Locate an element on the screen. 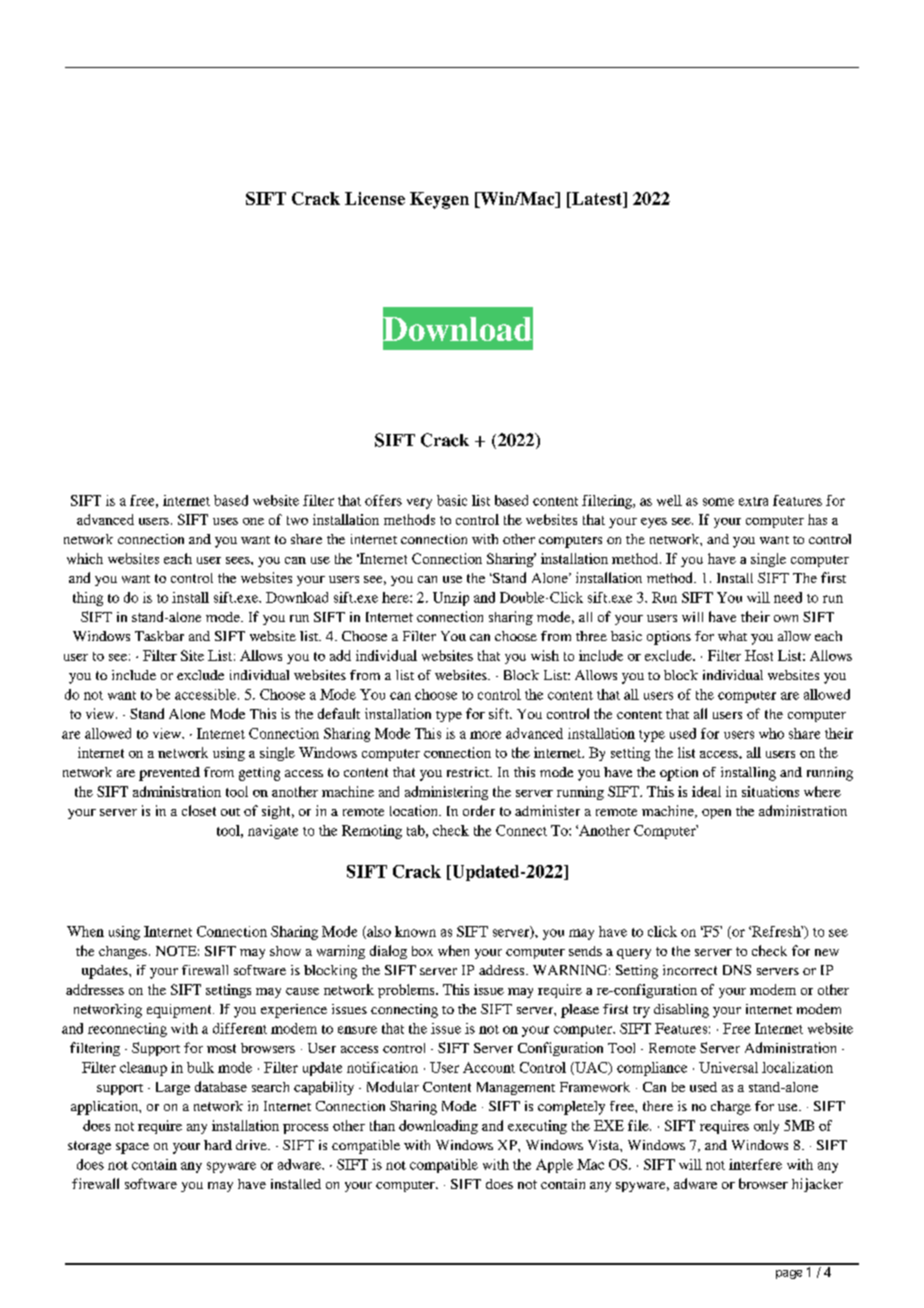  Keygen is located at coordinates (439, 200).
